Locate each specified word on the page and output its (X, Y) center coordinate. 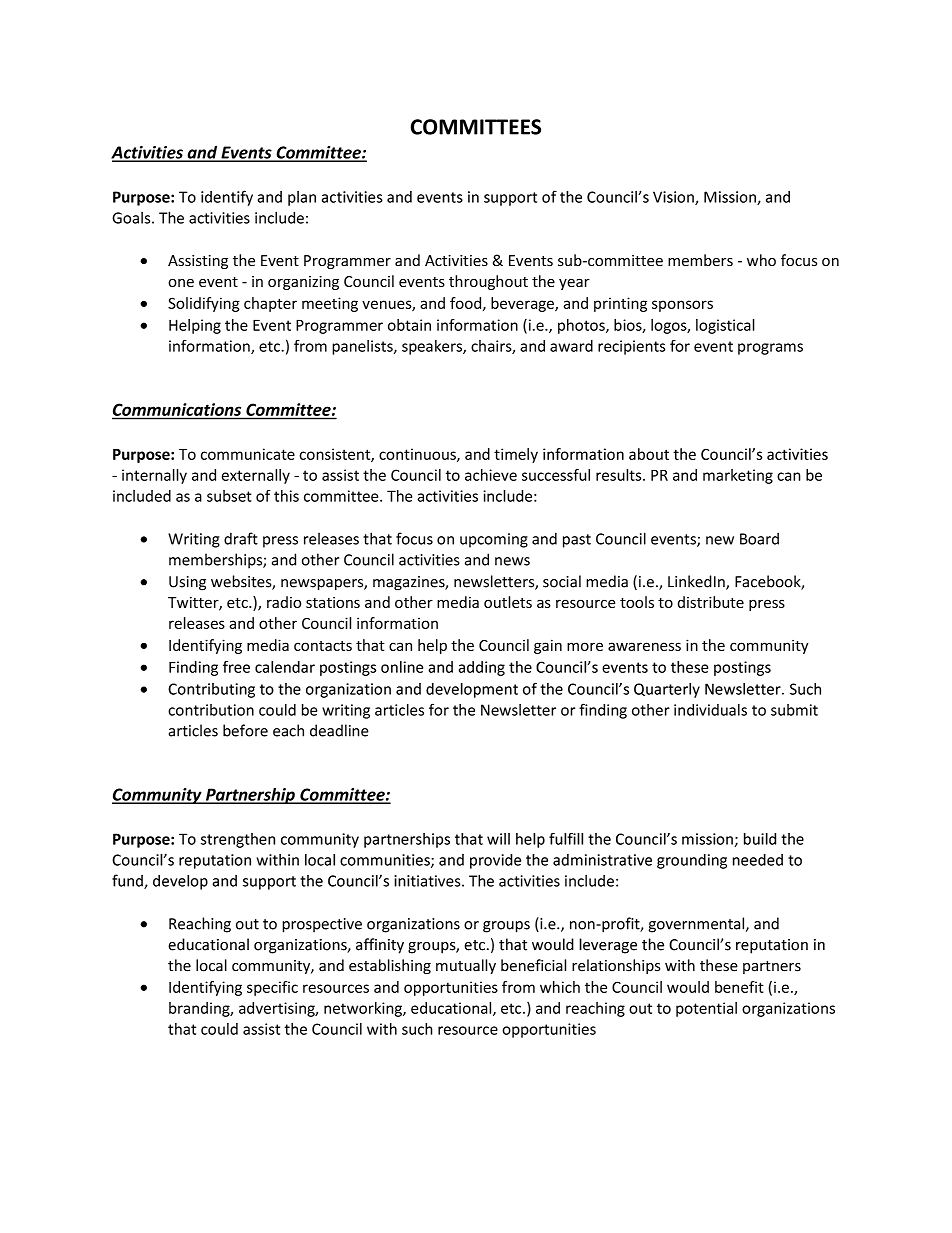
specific (272, 988)
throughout (488, 282)
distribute (711, 602)
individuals (710, 710)
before (245, 730)
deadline (339, 730)
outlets (508, 602)
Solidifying (204, 304)
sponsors (682, 306)
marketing (738, 476)
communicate (248, 454)
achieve (491, 475)
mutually (466, 966)
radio (284, 602)
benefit (739, 987)
